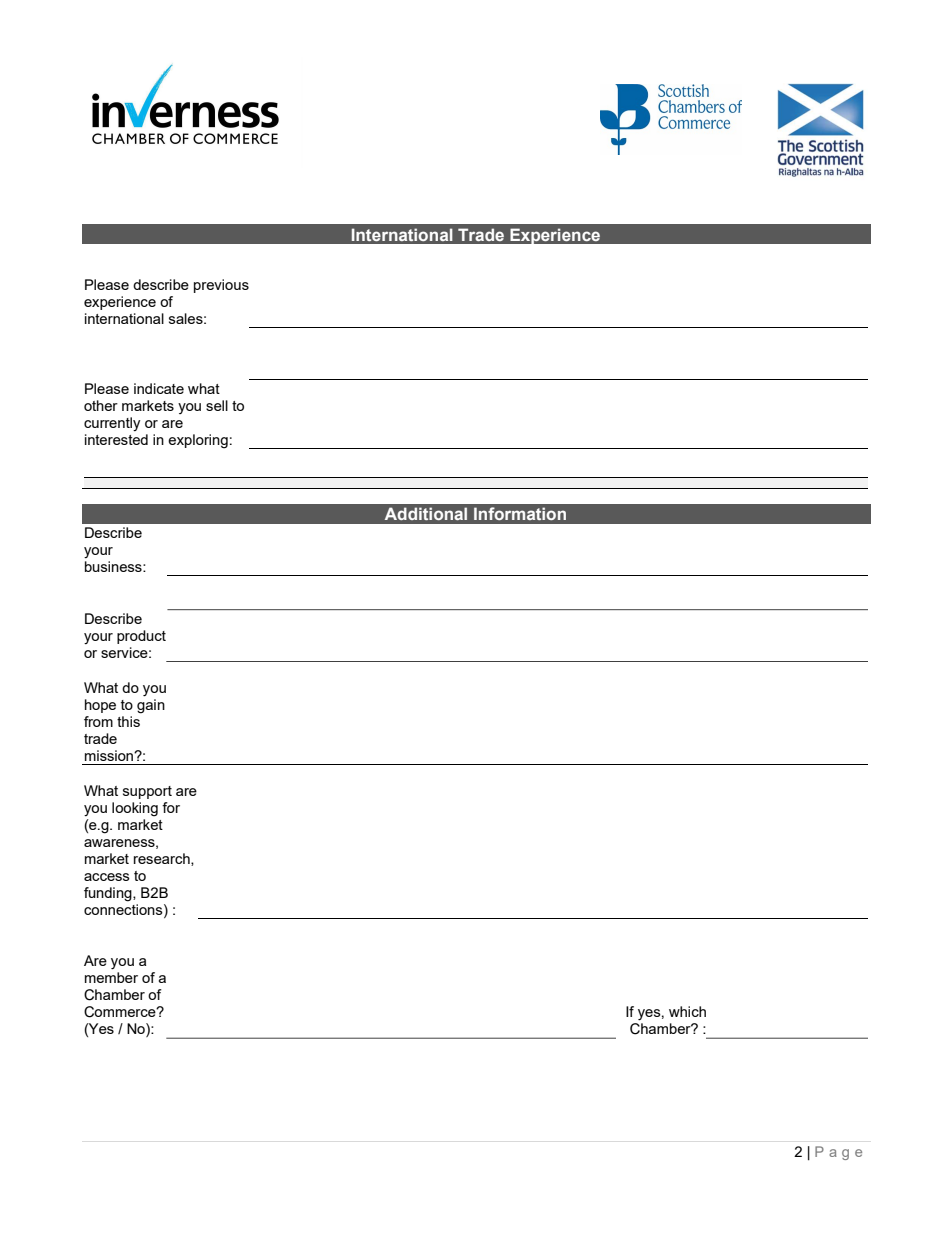 This page has height=1233, width=952. What do you see at coordinates (141, 637) in the page?
I see `product` at bounding box center [141, 637].
